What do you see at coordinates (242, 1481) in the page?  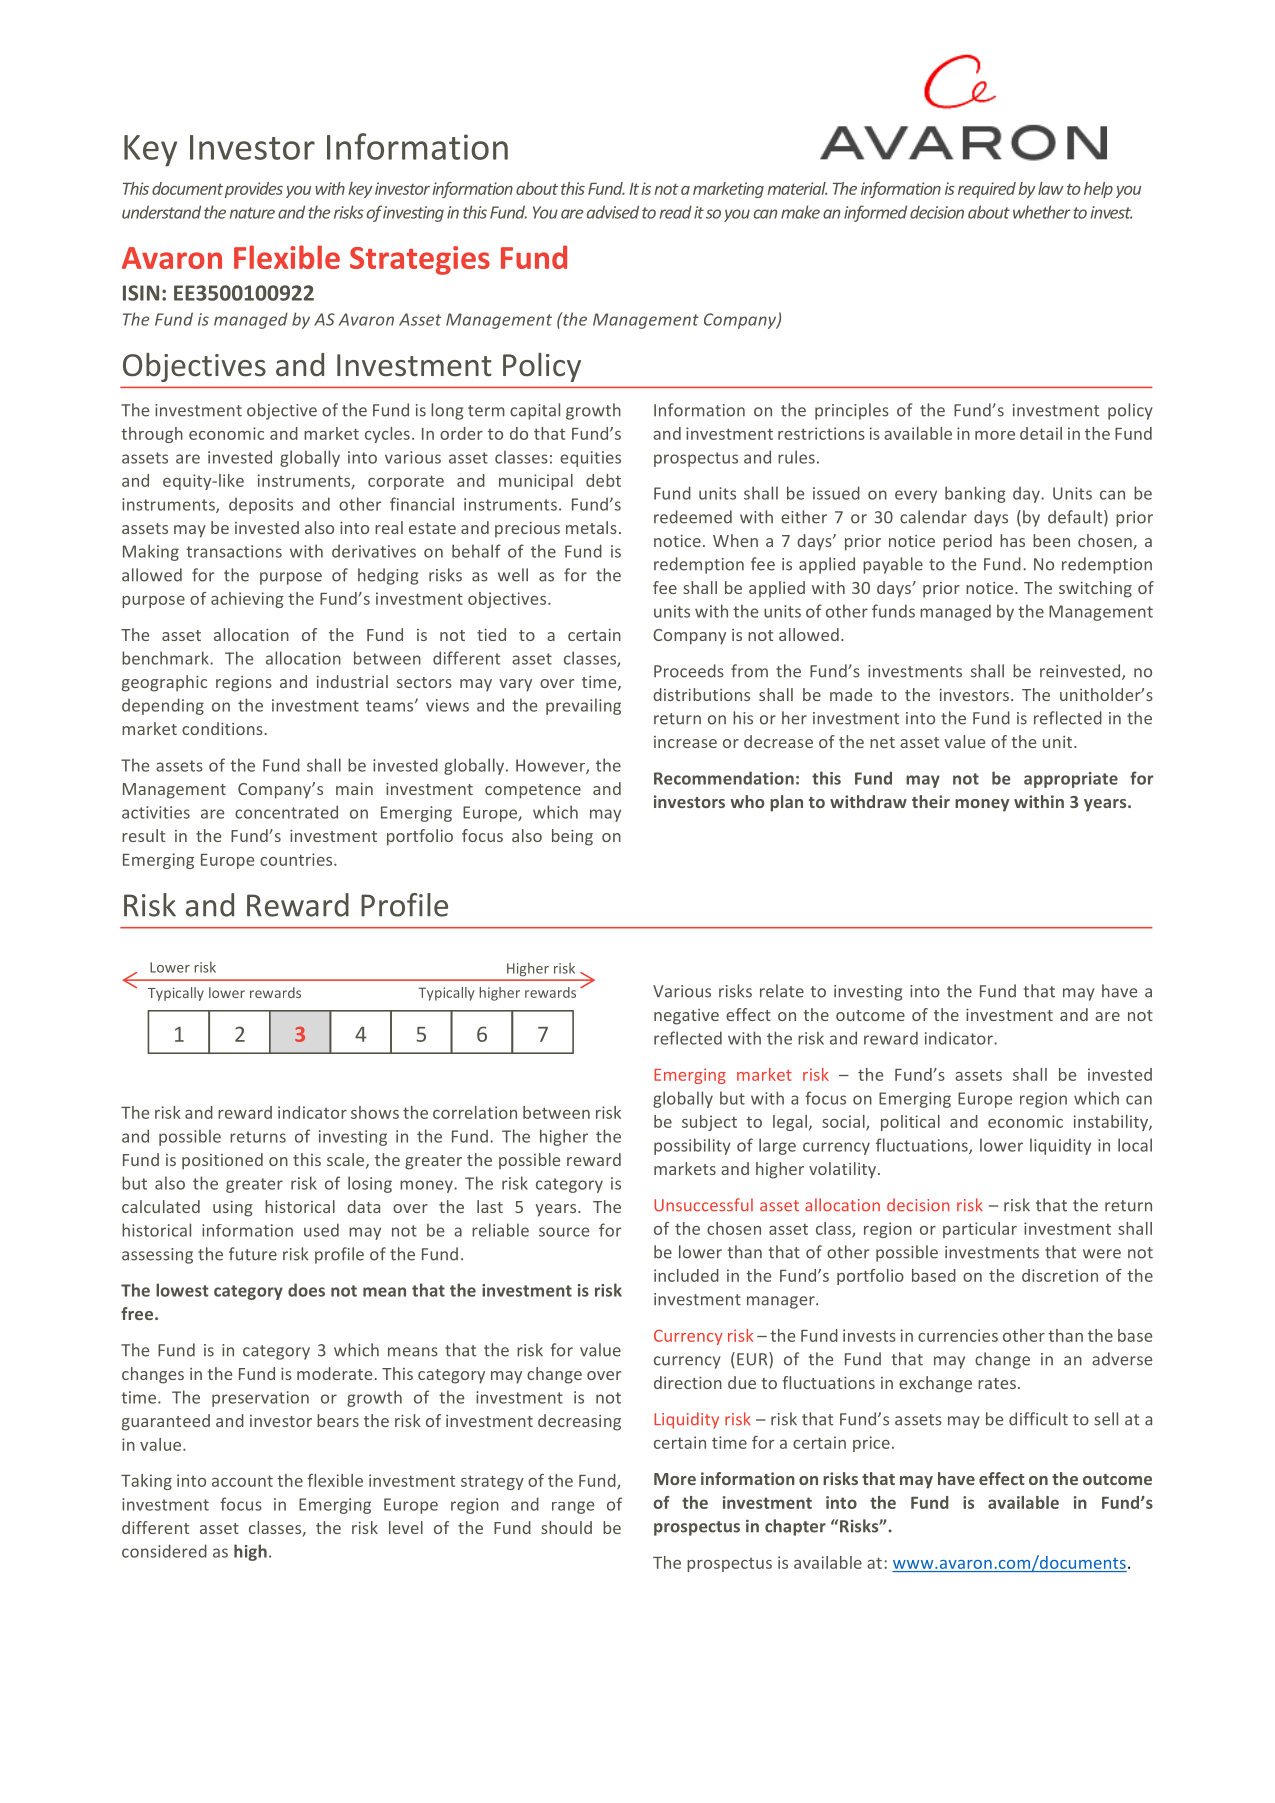 I see `account` at bounding box center [242, 1481].
